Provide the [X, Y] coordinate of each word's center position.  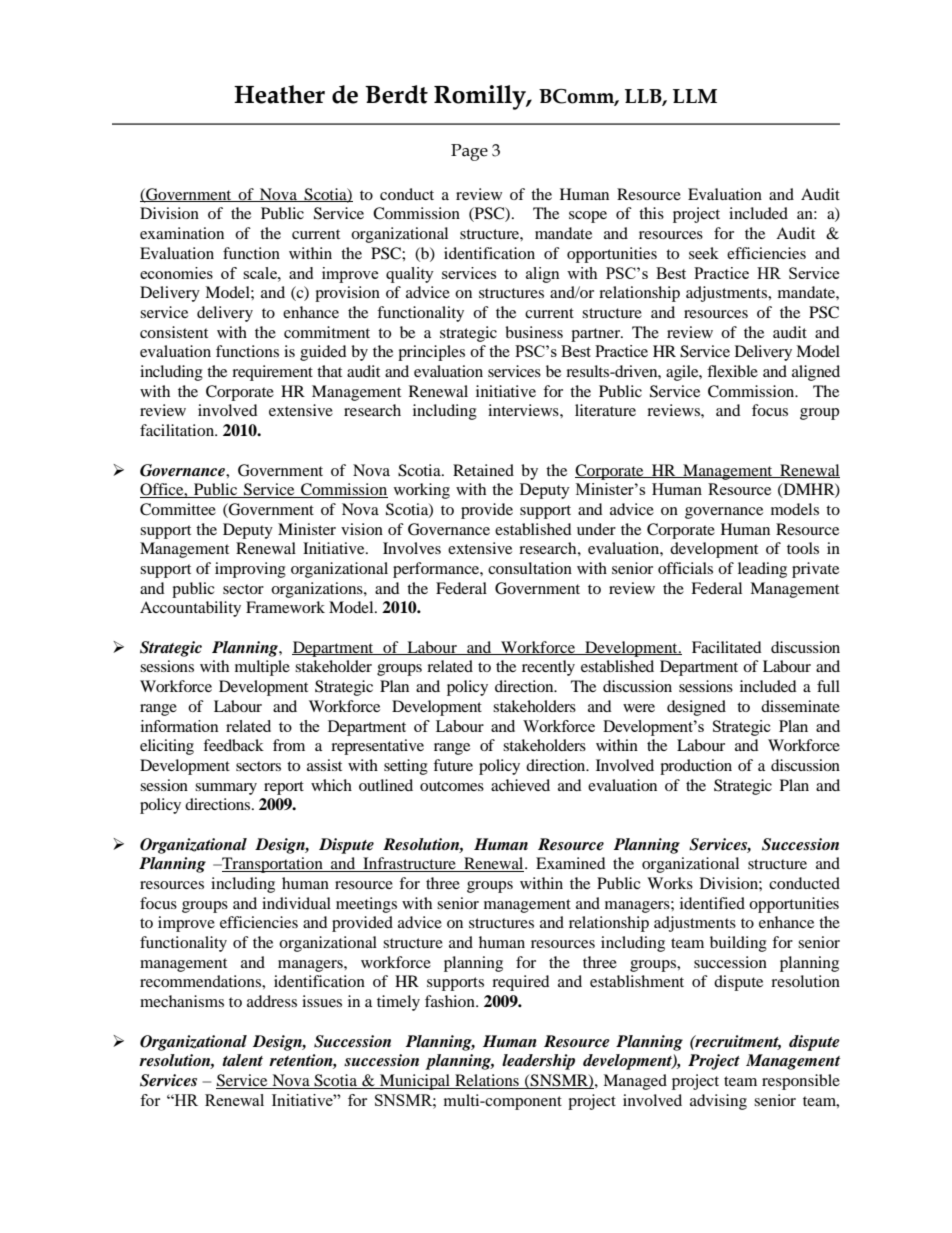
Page [469, 152]
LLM [695, 96]
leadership [538, 1062]
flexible [732, 371]
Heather [279, 94]
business [534, 332]
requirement [272, 373]
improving [250, 570]
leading [762, 570]
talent [242, 1060]
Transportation [272, 865]
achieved [520, 785]
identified [712, 903]
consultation [530, 568]
